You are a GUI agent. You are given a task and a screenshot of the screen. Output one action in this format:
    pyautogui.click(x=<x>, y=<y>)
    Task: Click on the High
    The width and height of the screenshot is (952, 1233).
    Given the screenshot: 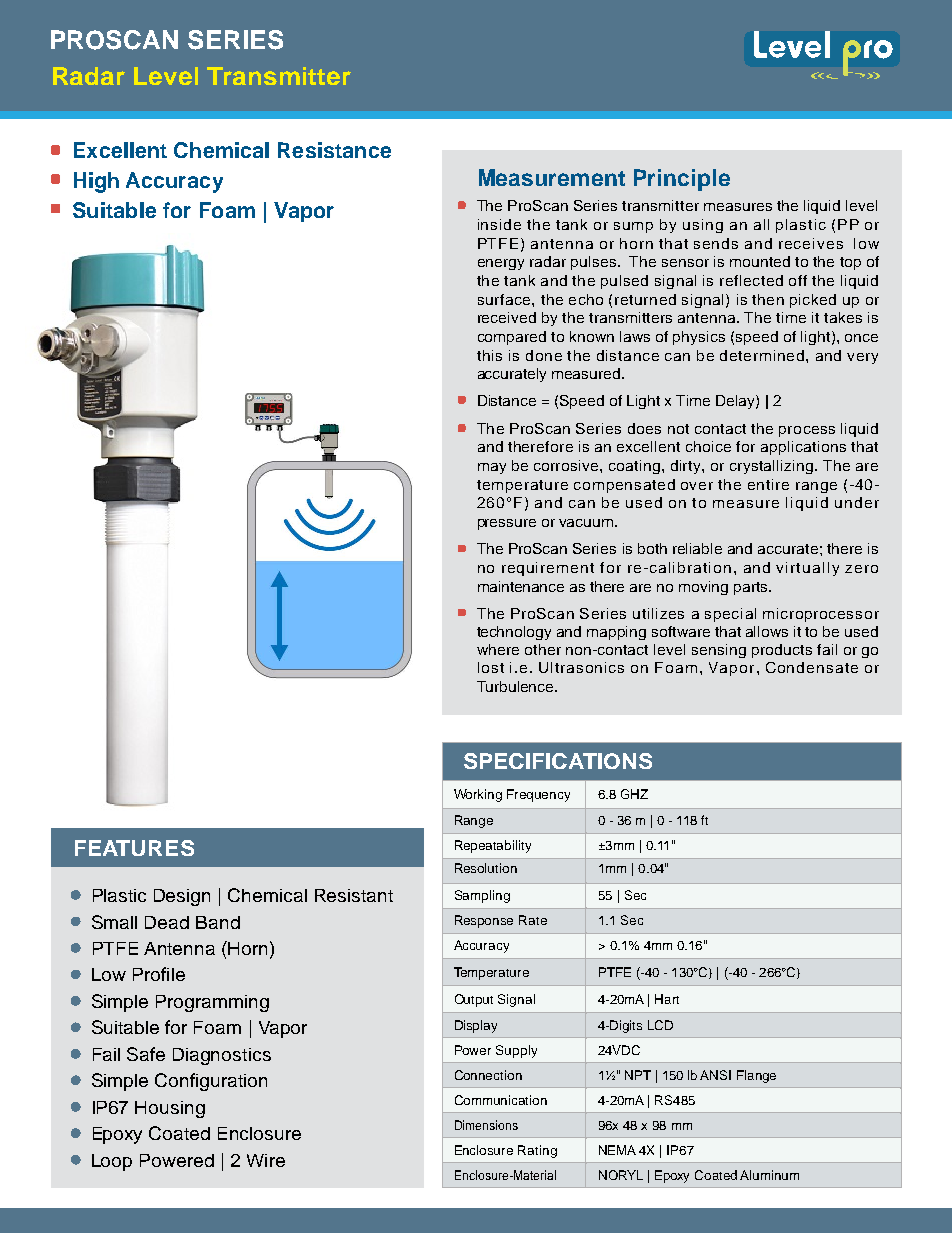 What is the action you would take?
    pyautogui.click(x=96, y=182)
